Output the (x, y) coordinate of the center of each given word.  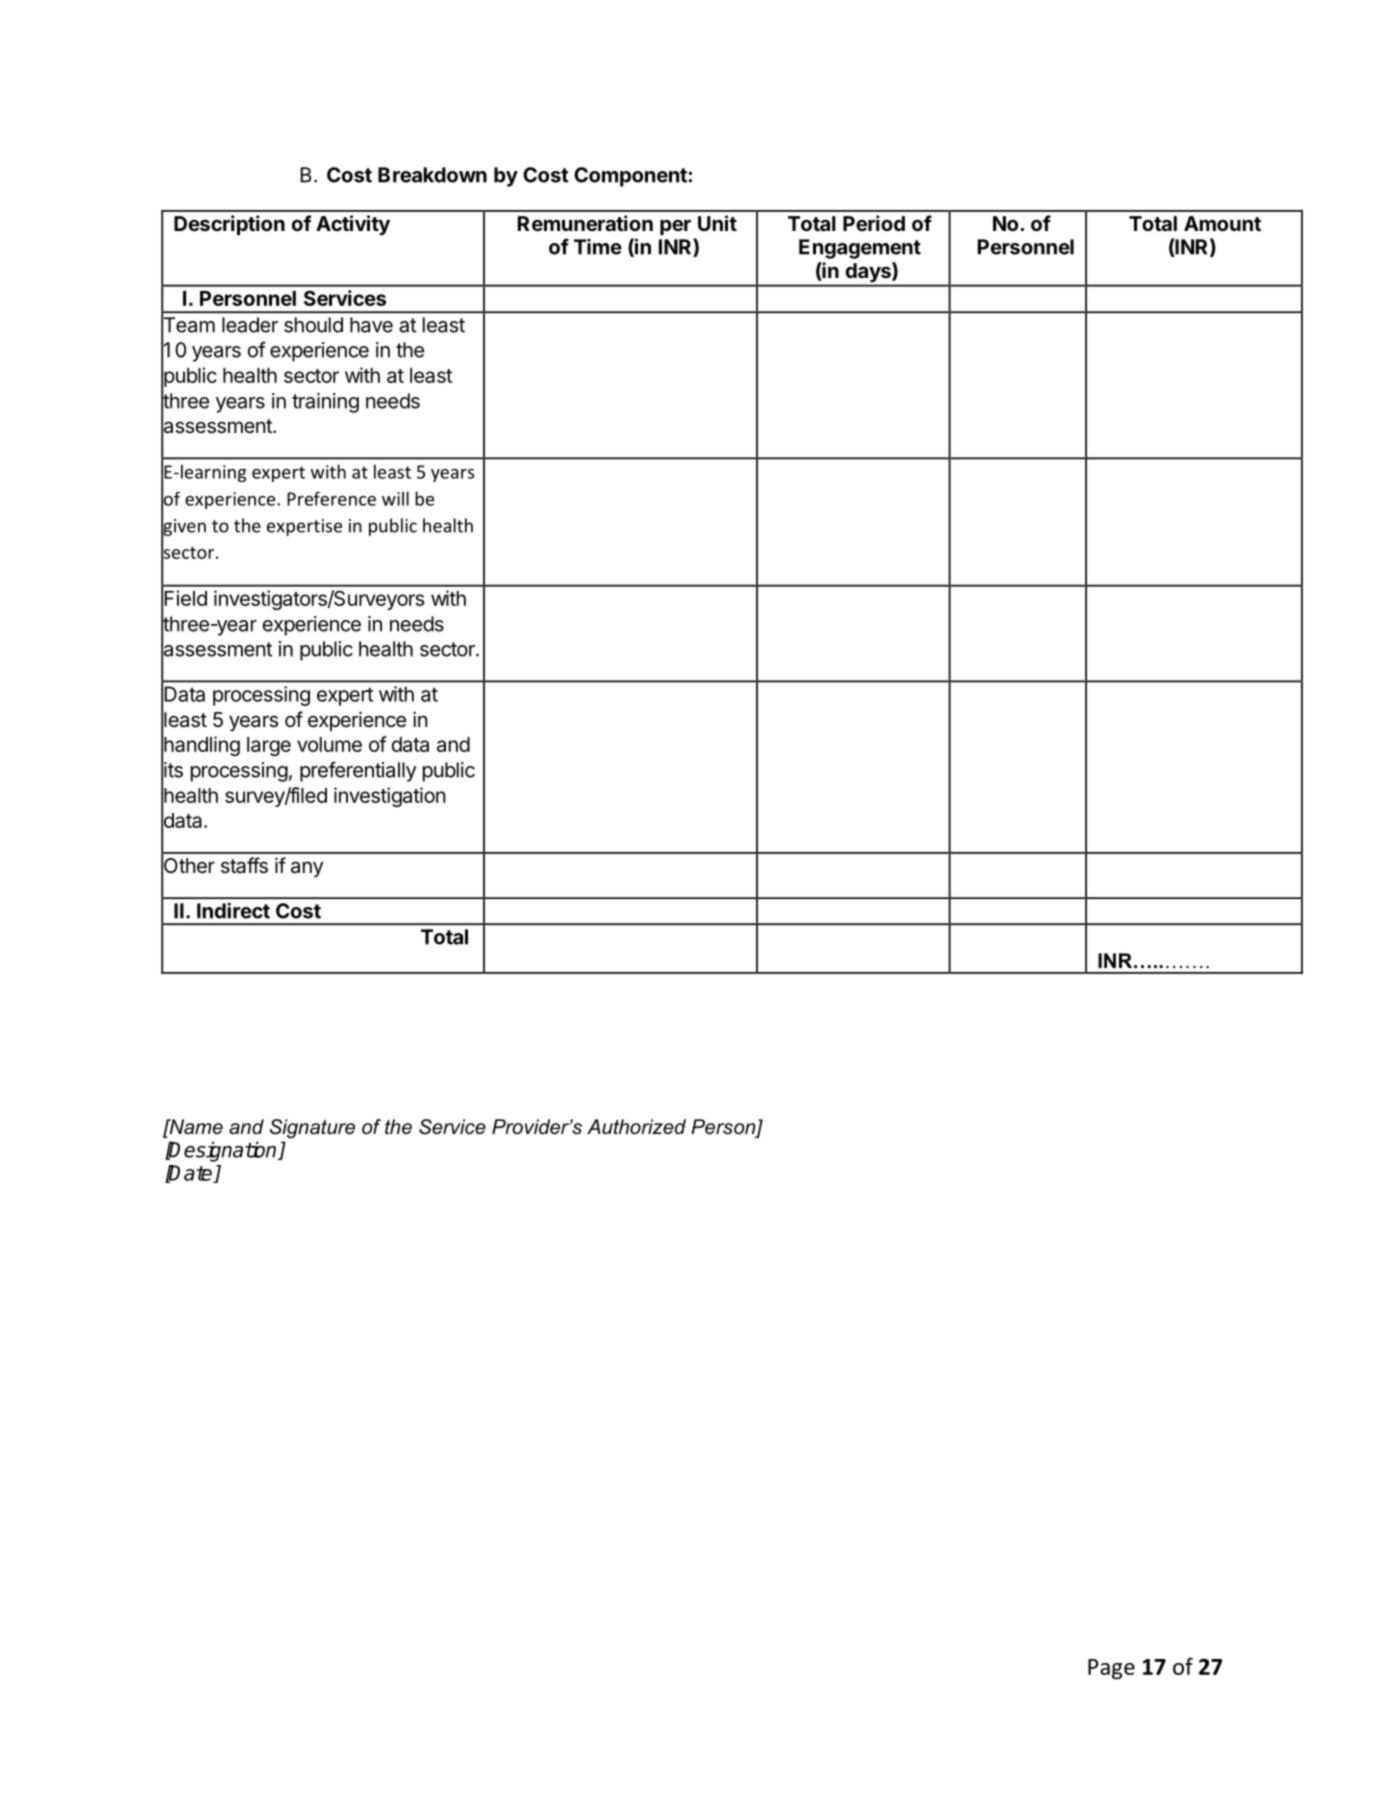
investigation (390, 797)
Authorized (636, 1127)
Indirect (233, 910)
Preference (331, 499)
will (395, 498)
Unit (717, 223)
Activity (353, 225)
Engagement (860, 249)
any (307, 869)
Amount (1222, 223)
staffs (244, 865)
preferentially (358, 771)
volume (329, 744)
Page (1111, 1669)
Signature (312, 1129)
